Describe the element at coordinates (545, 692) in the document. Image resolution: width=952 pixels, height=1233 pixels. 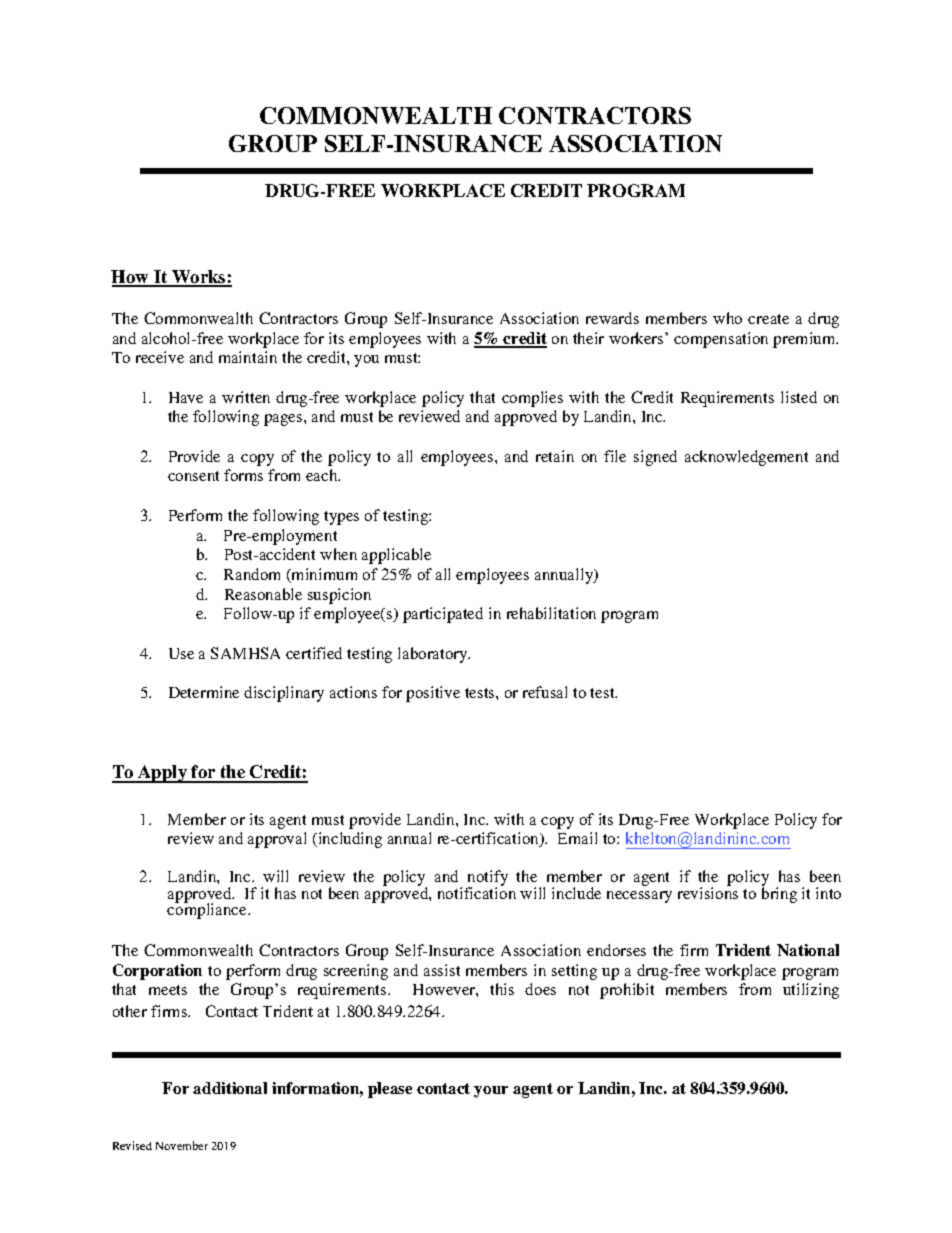
I see `refusal` at that location.
